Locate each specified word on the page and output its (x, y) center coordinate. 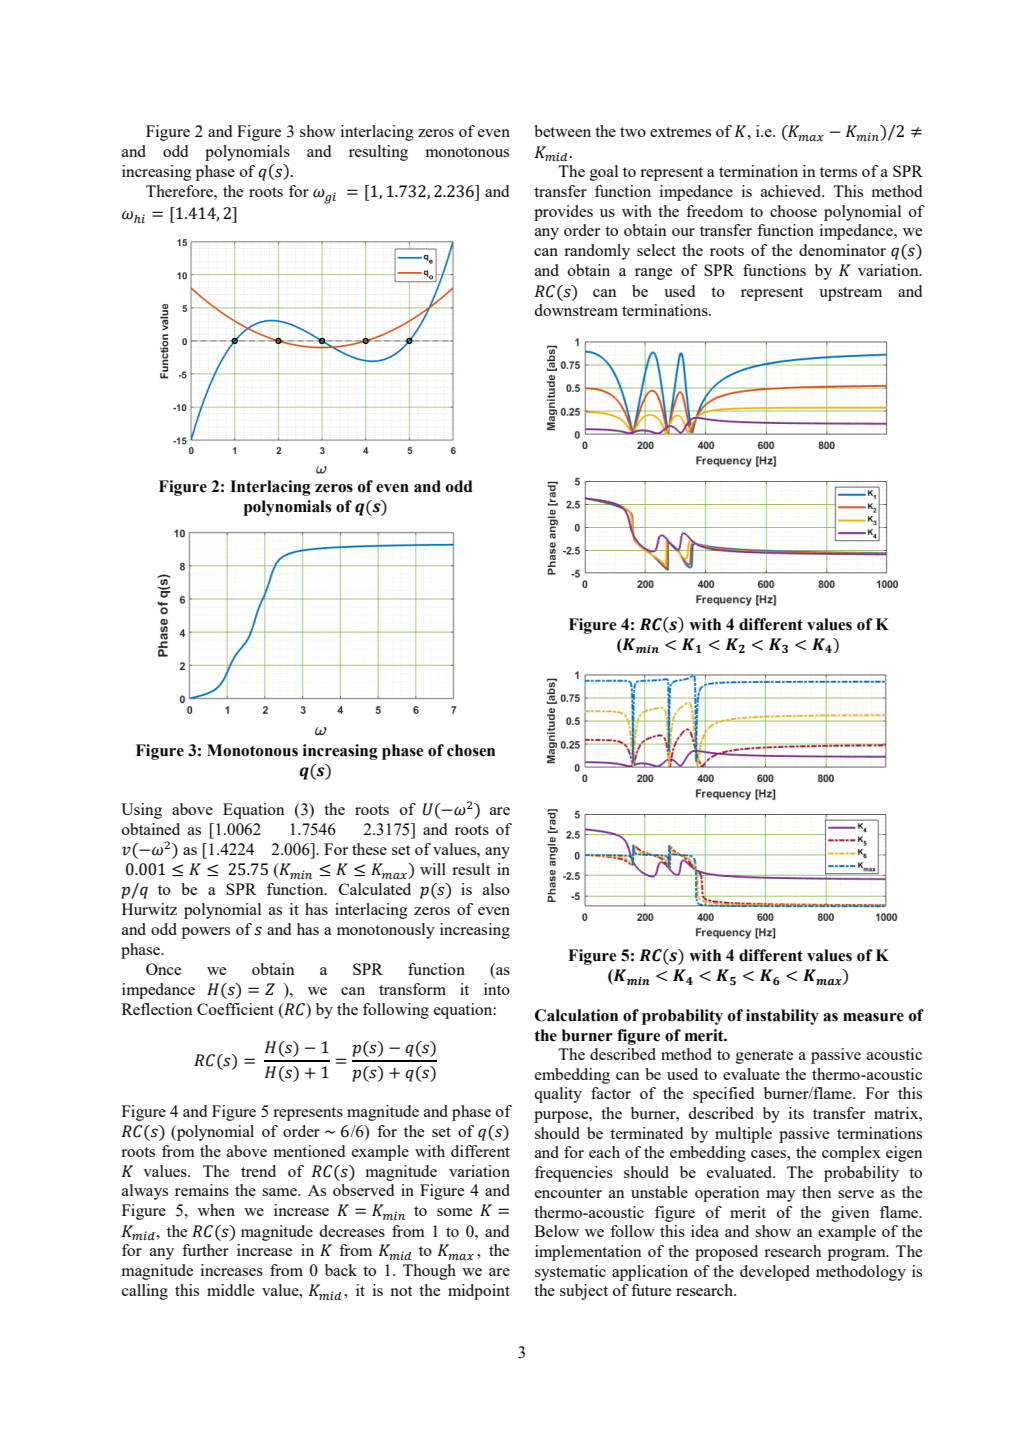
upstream (850, 294)
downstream (576, 310)
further (205, 1250)
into (497, 989)
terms (838, 172)
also (496, 889)
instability (782, 1017)
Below (557, 1231)
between (562, 131)
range (653, 274)
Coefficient (235, 1009)
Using (141, 811)
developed (775, 1273)
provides (563, 213)
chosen (471, 750)
